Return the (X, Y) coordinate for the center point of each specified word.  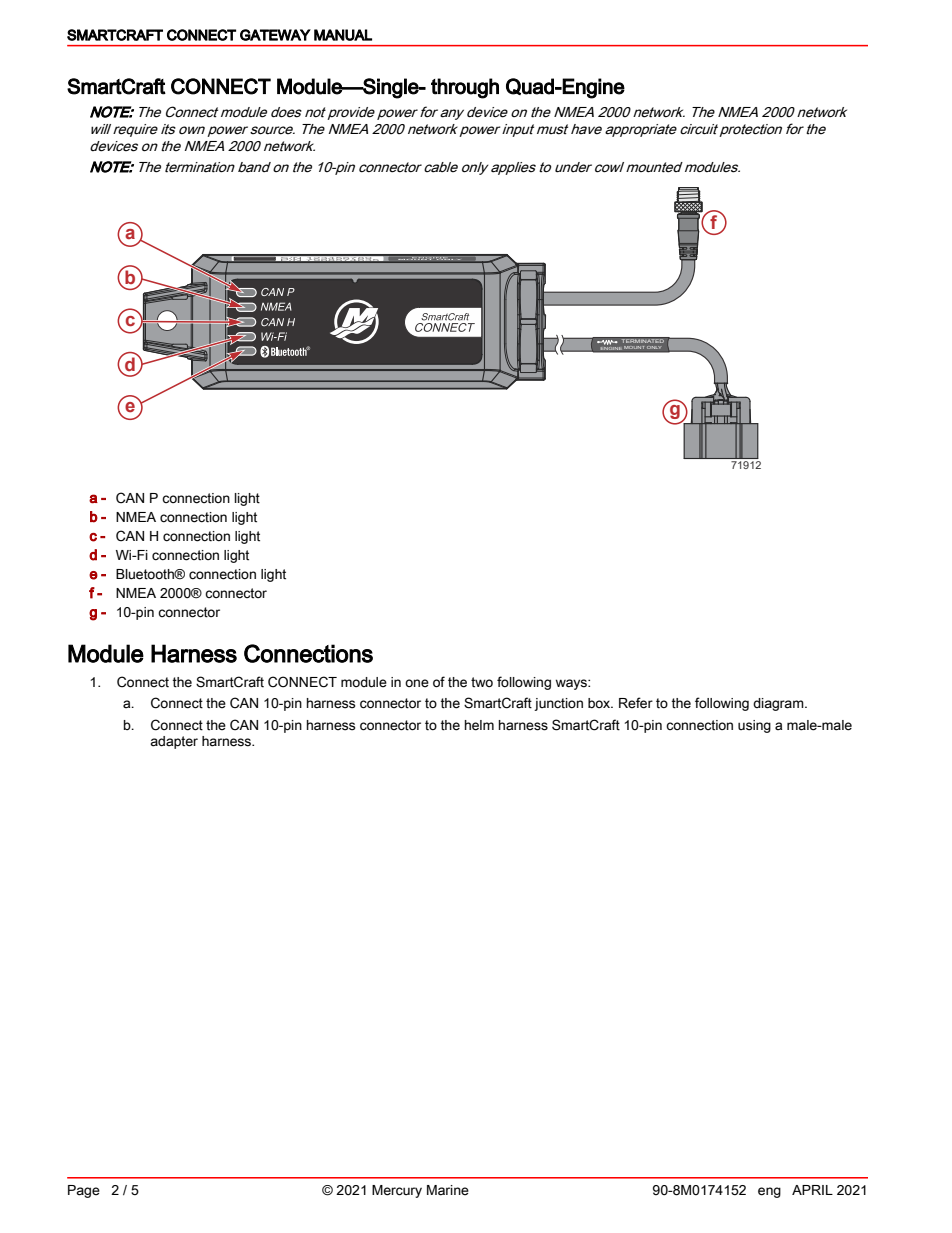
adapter (174, 742)
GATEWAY (275, 35)
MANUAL (343, 35)
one (417, 683)
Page (84, 1191)
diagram (779, 704)
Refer (636, 703)
